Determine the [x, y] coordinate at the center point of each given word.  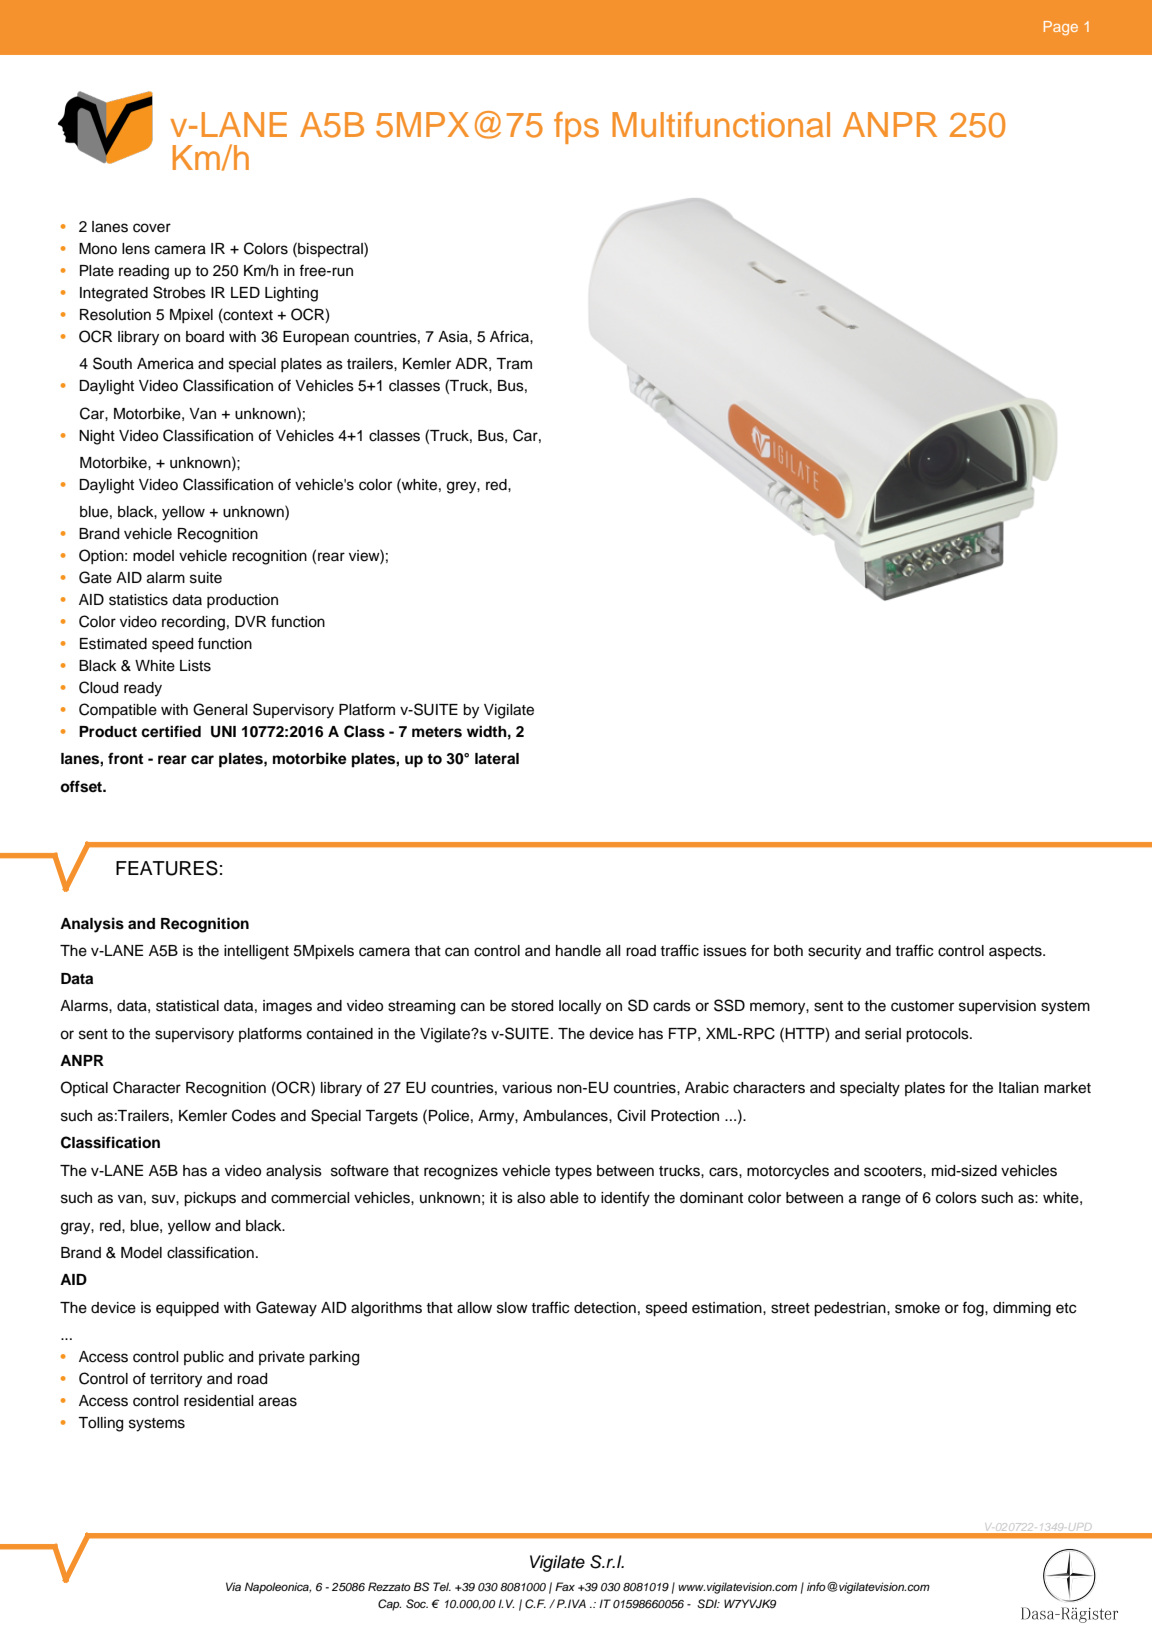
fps [576, 128]
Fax [565, 1586]
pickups [210, 1199]
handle [578, 951]
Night [97, 437]
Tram [514, 364]
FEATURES [167, 868]
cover [152, 228]
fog [974, 1309]
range [881, 1200]
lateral [497, 759]
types [573, 1173]
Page [1061, 28]
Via [233, 1586]
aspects [1016, 953]
